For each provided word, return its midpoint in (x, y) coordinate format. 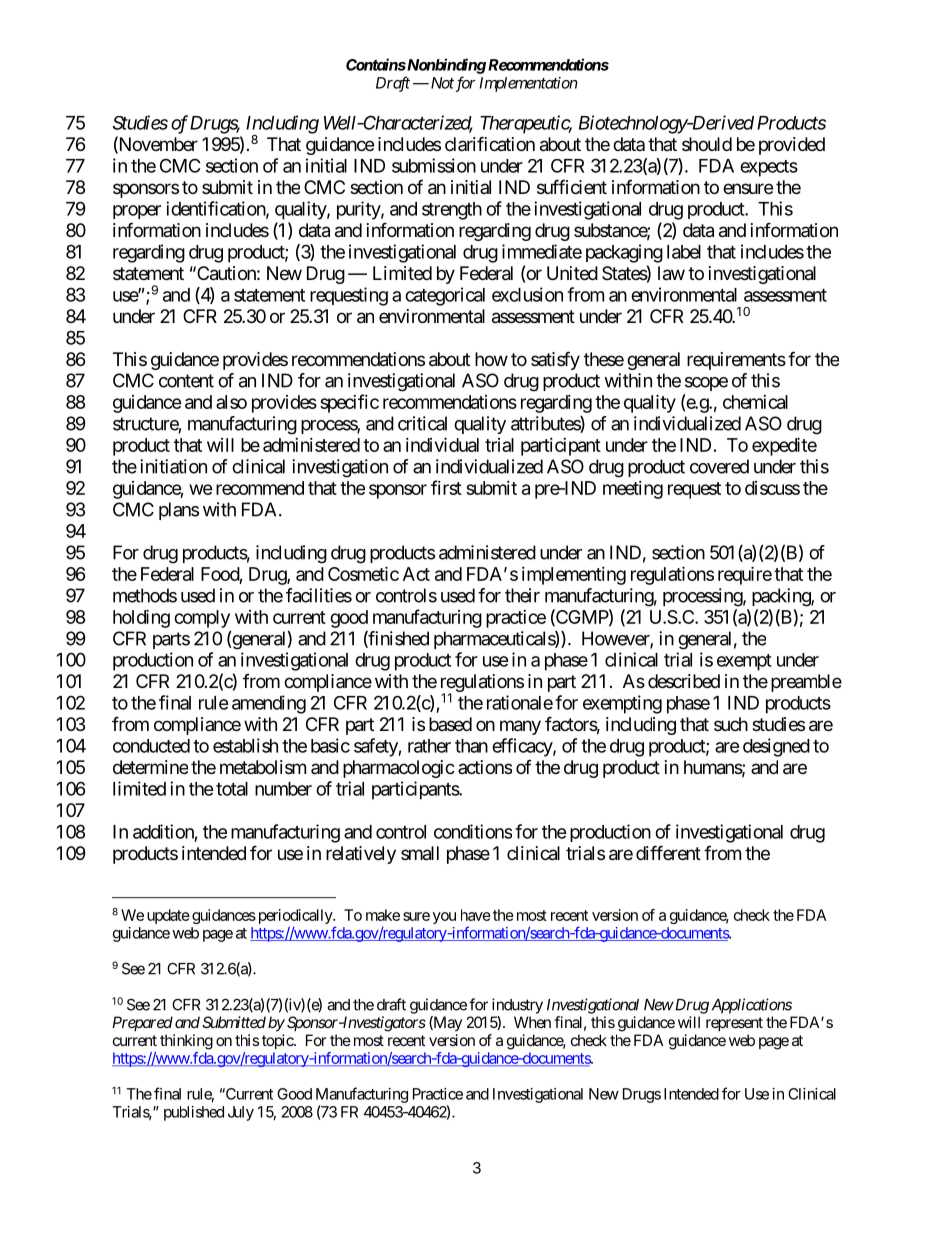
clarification (490, 144)
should (707, 144)
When (532, 1022)
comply (202, 619)
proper (137, 212)
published (194, 1113)
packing (782, 597)
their (522, 595)
